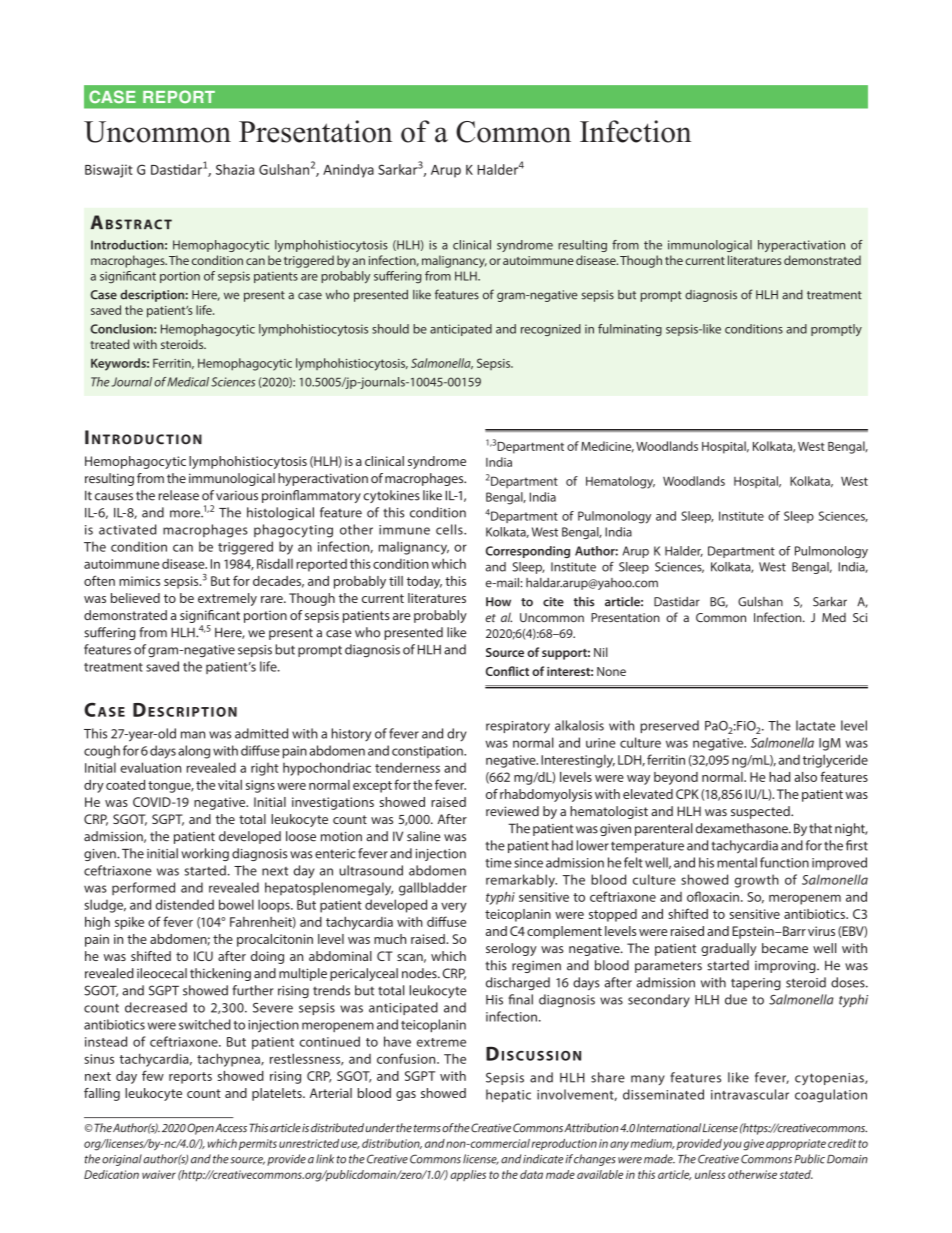 This screenshot has height=1233, width=952. I want to click on recognized, so click(551, 330).
